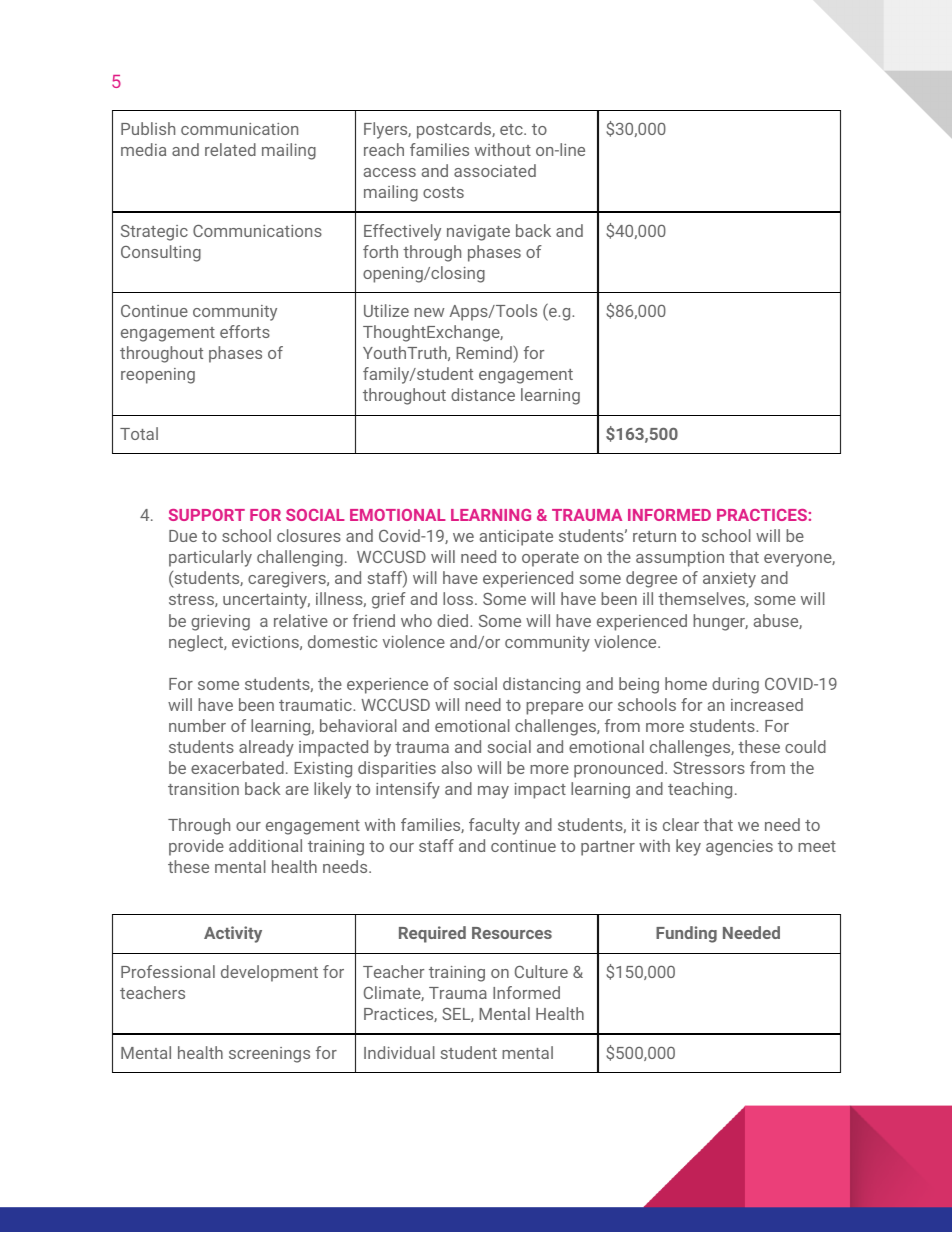 This screenshot has width=952, height=1233. Describe the element at coordinates (495, 170) in the screenshot. I see `associated` at that location.
